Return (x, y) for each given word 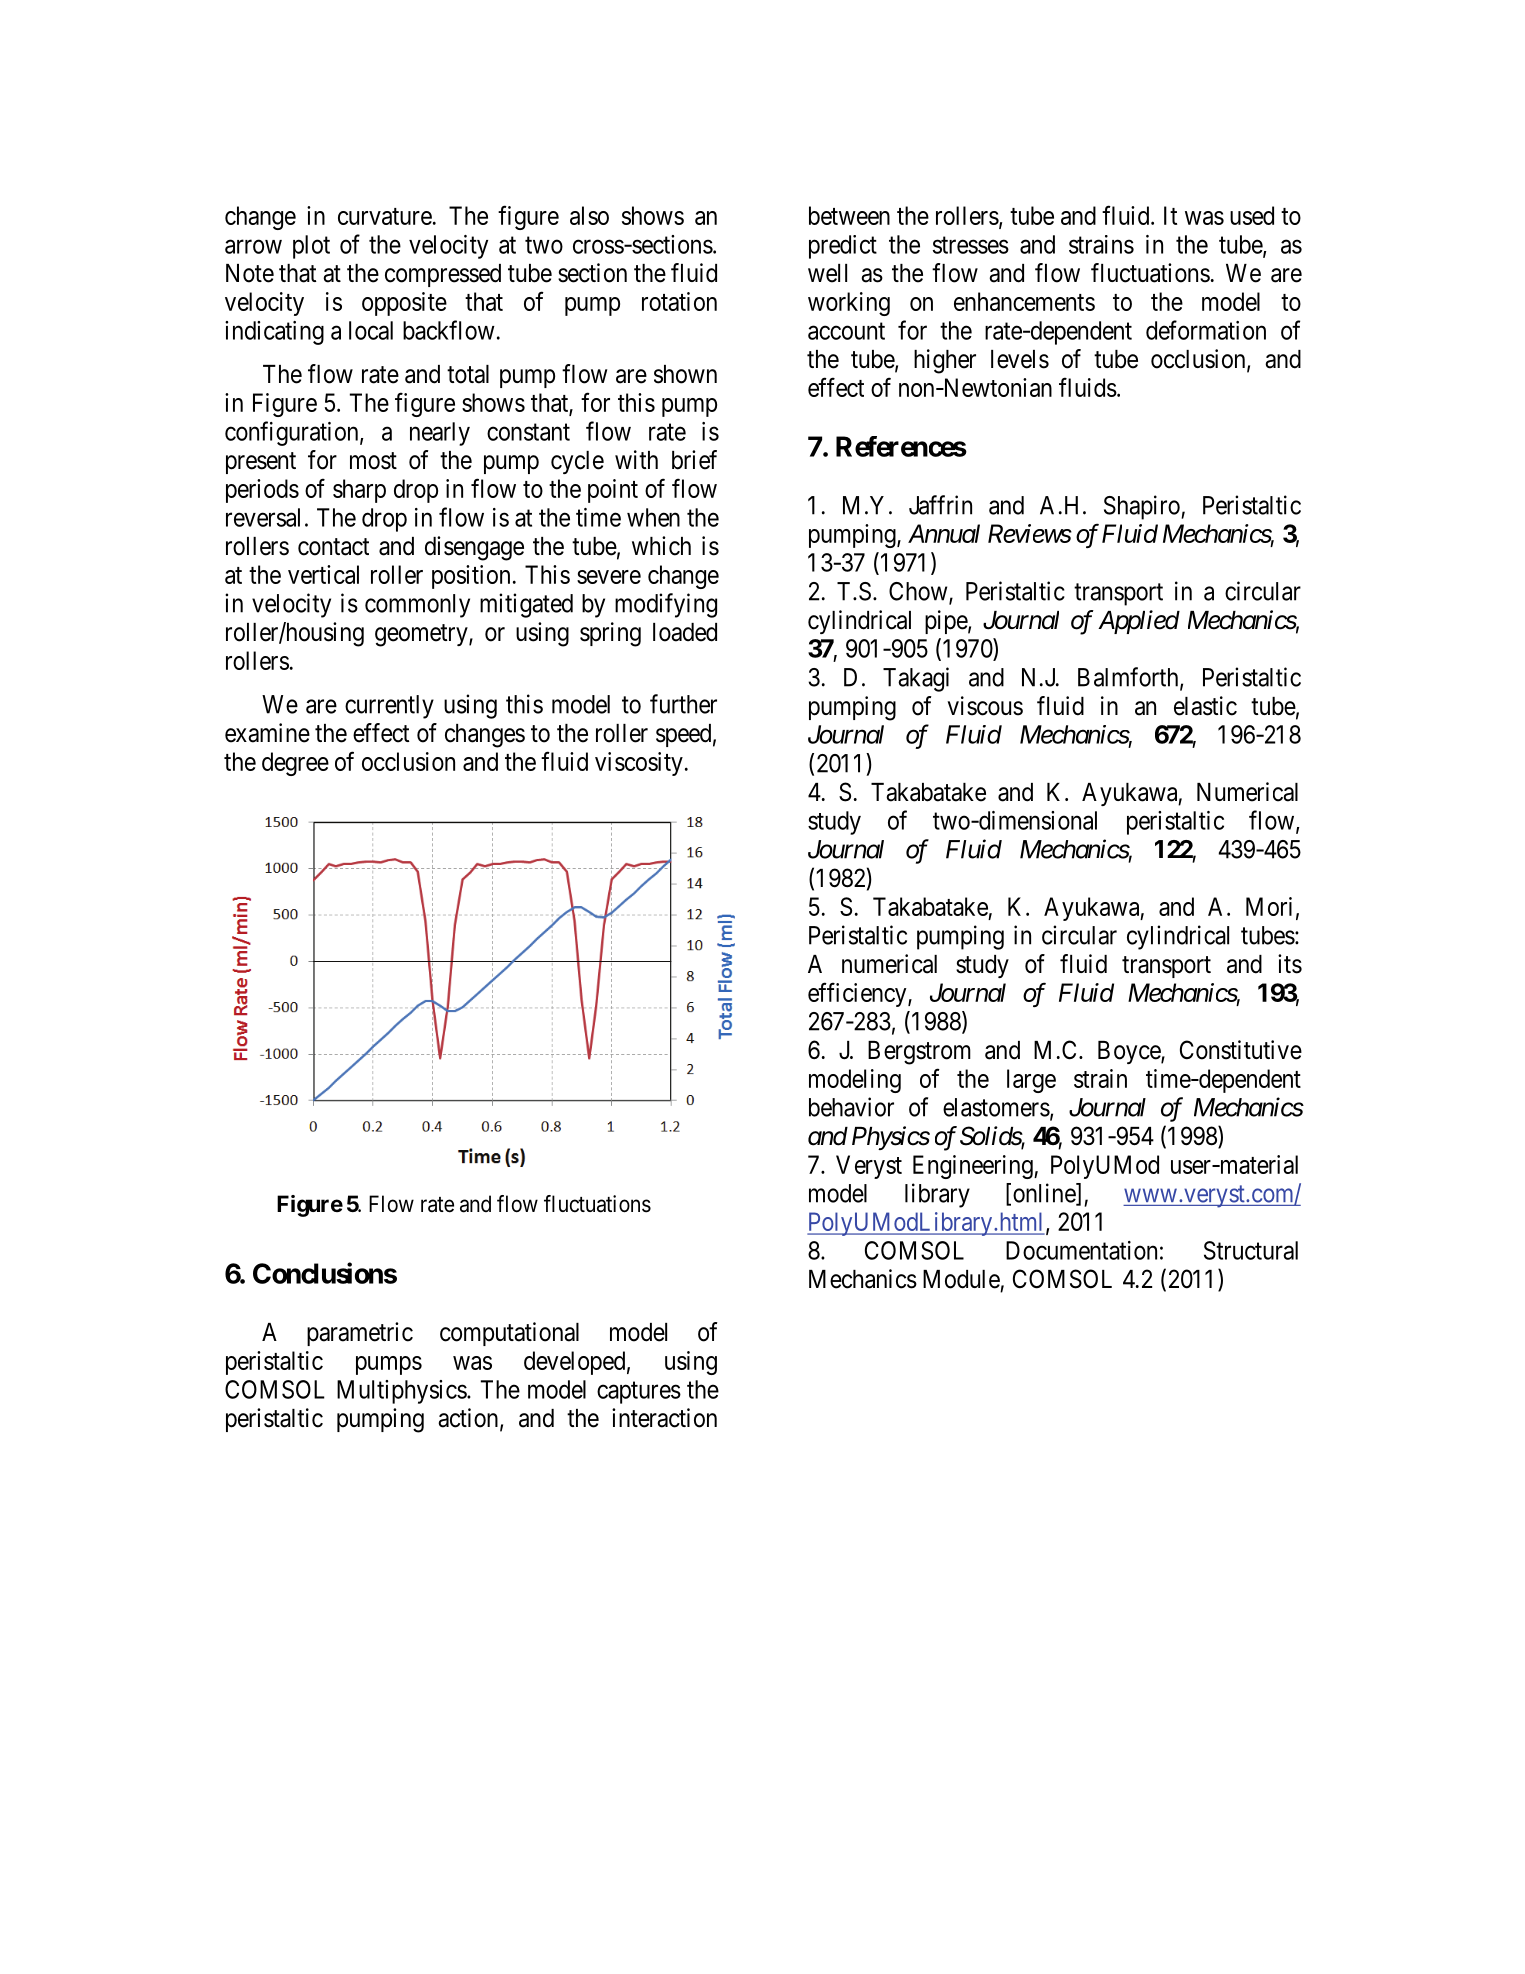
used (1252, 215)
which (661, 546)
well (827, 273)
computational (509, 1334)
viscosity (639, 764)
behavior (851, 1107)
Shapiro (1143, 507)
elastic (1205, 706)
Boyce (1130, 1052)
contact (333, 547)
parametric (360, 1334)
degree (295, 764)
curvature (385, 216)
